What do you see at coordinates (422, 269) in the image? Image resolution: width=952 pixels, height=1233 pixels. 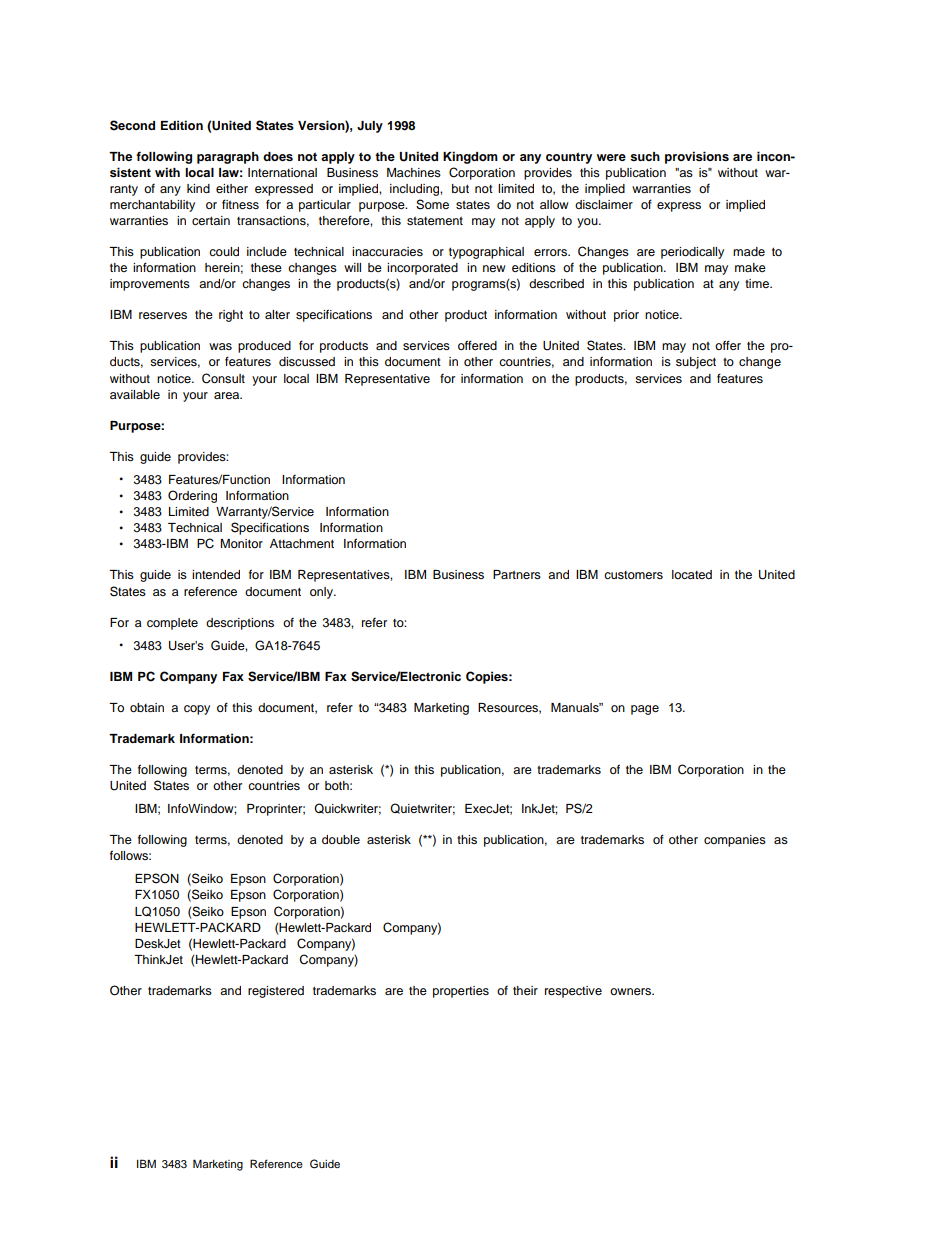 I see `incorporated` at bounding box center [422, 269].
